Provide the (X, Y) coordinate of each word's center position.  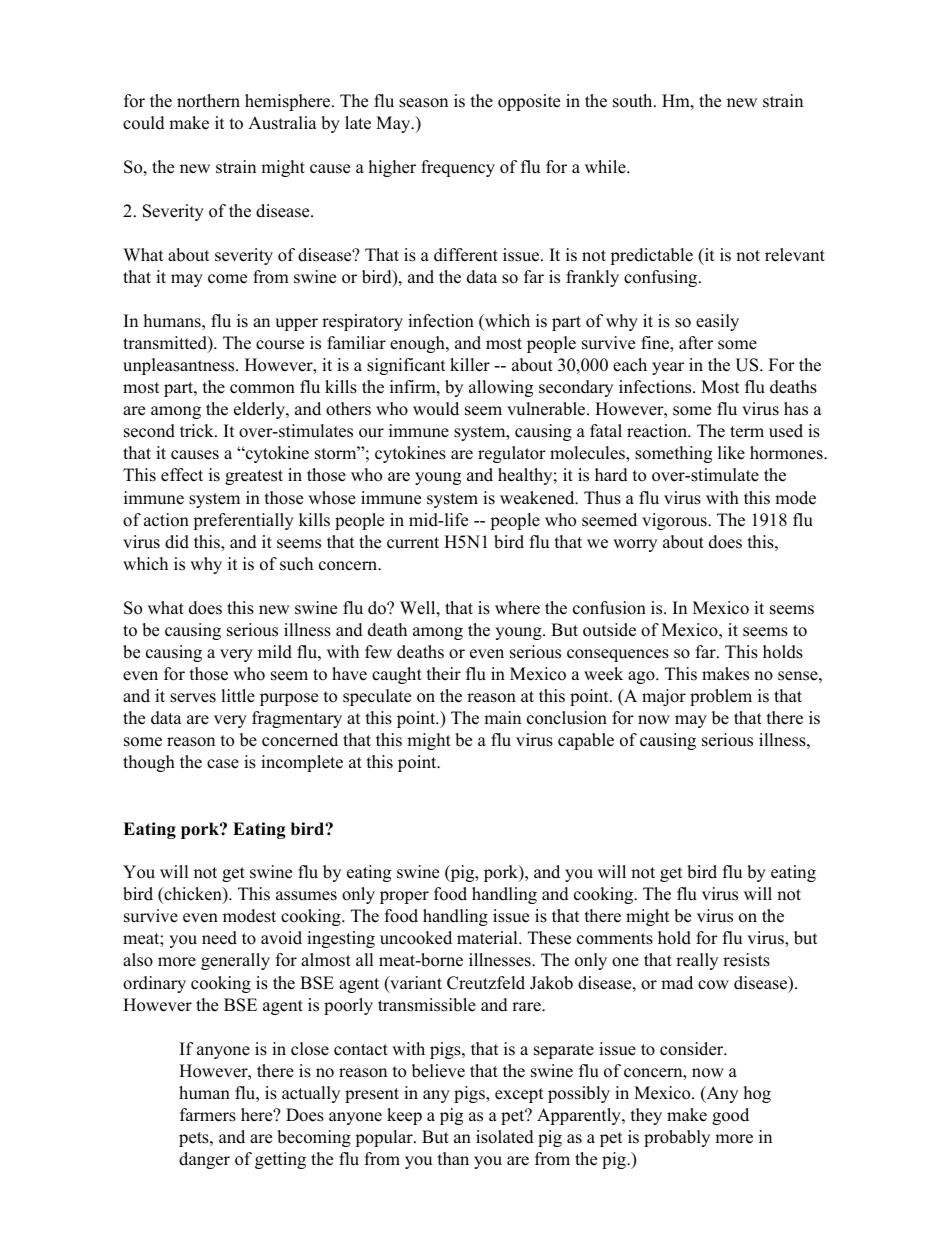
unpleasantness (180, 366)
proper (404, 897)
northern (208, 101)
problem (721, 697)
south (634, 101)
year (668, 368)
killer (470, 365)
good (730, 1116)
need (219, 938)
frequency (458, 168)
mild (275, 652)
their (444, 674)
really (697, 961)
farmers (208, 1115)
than (453, 1158)
